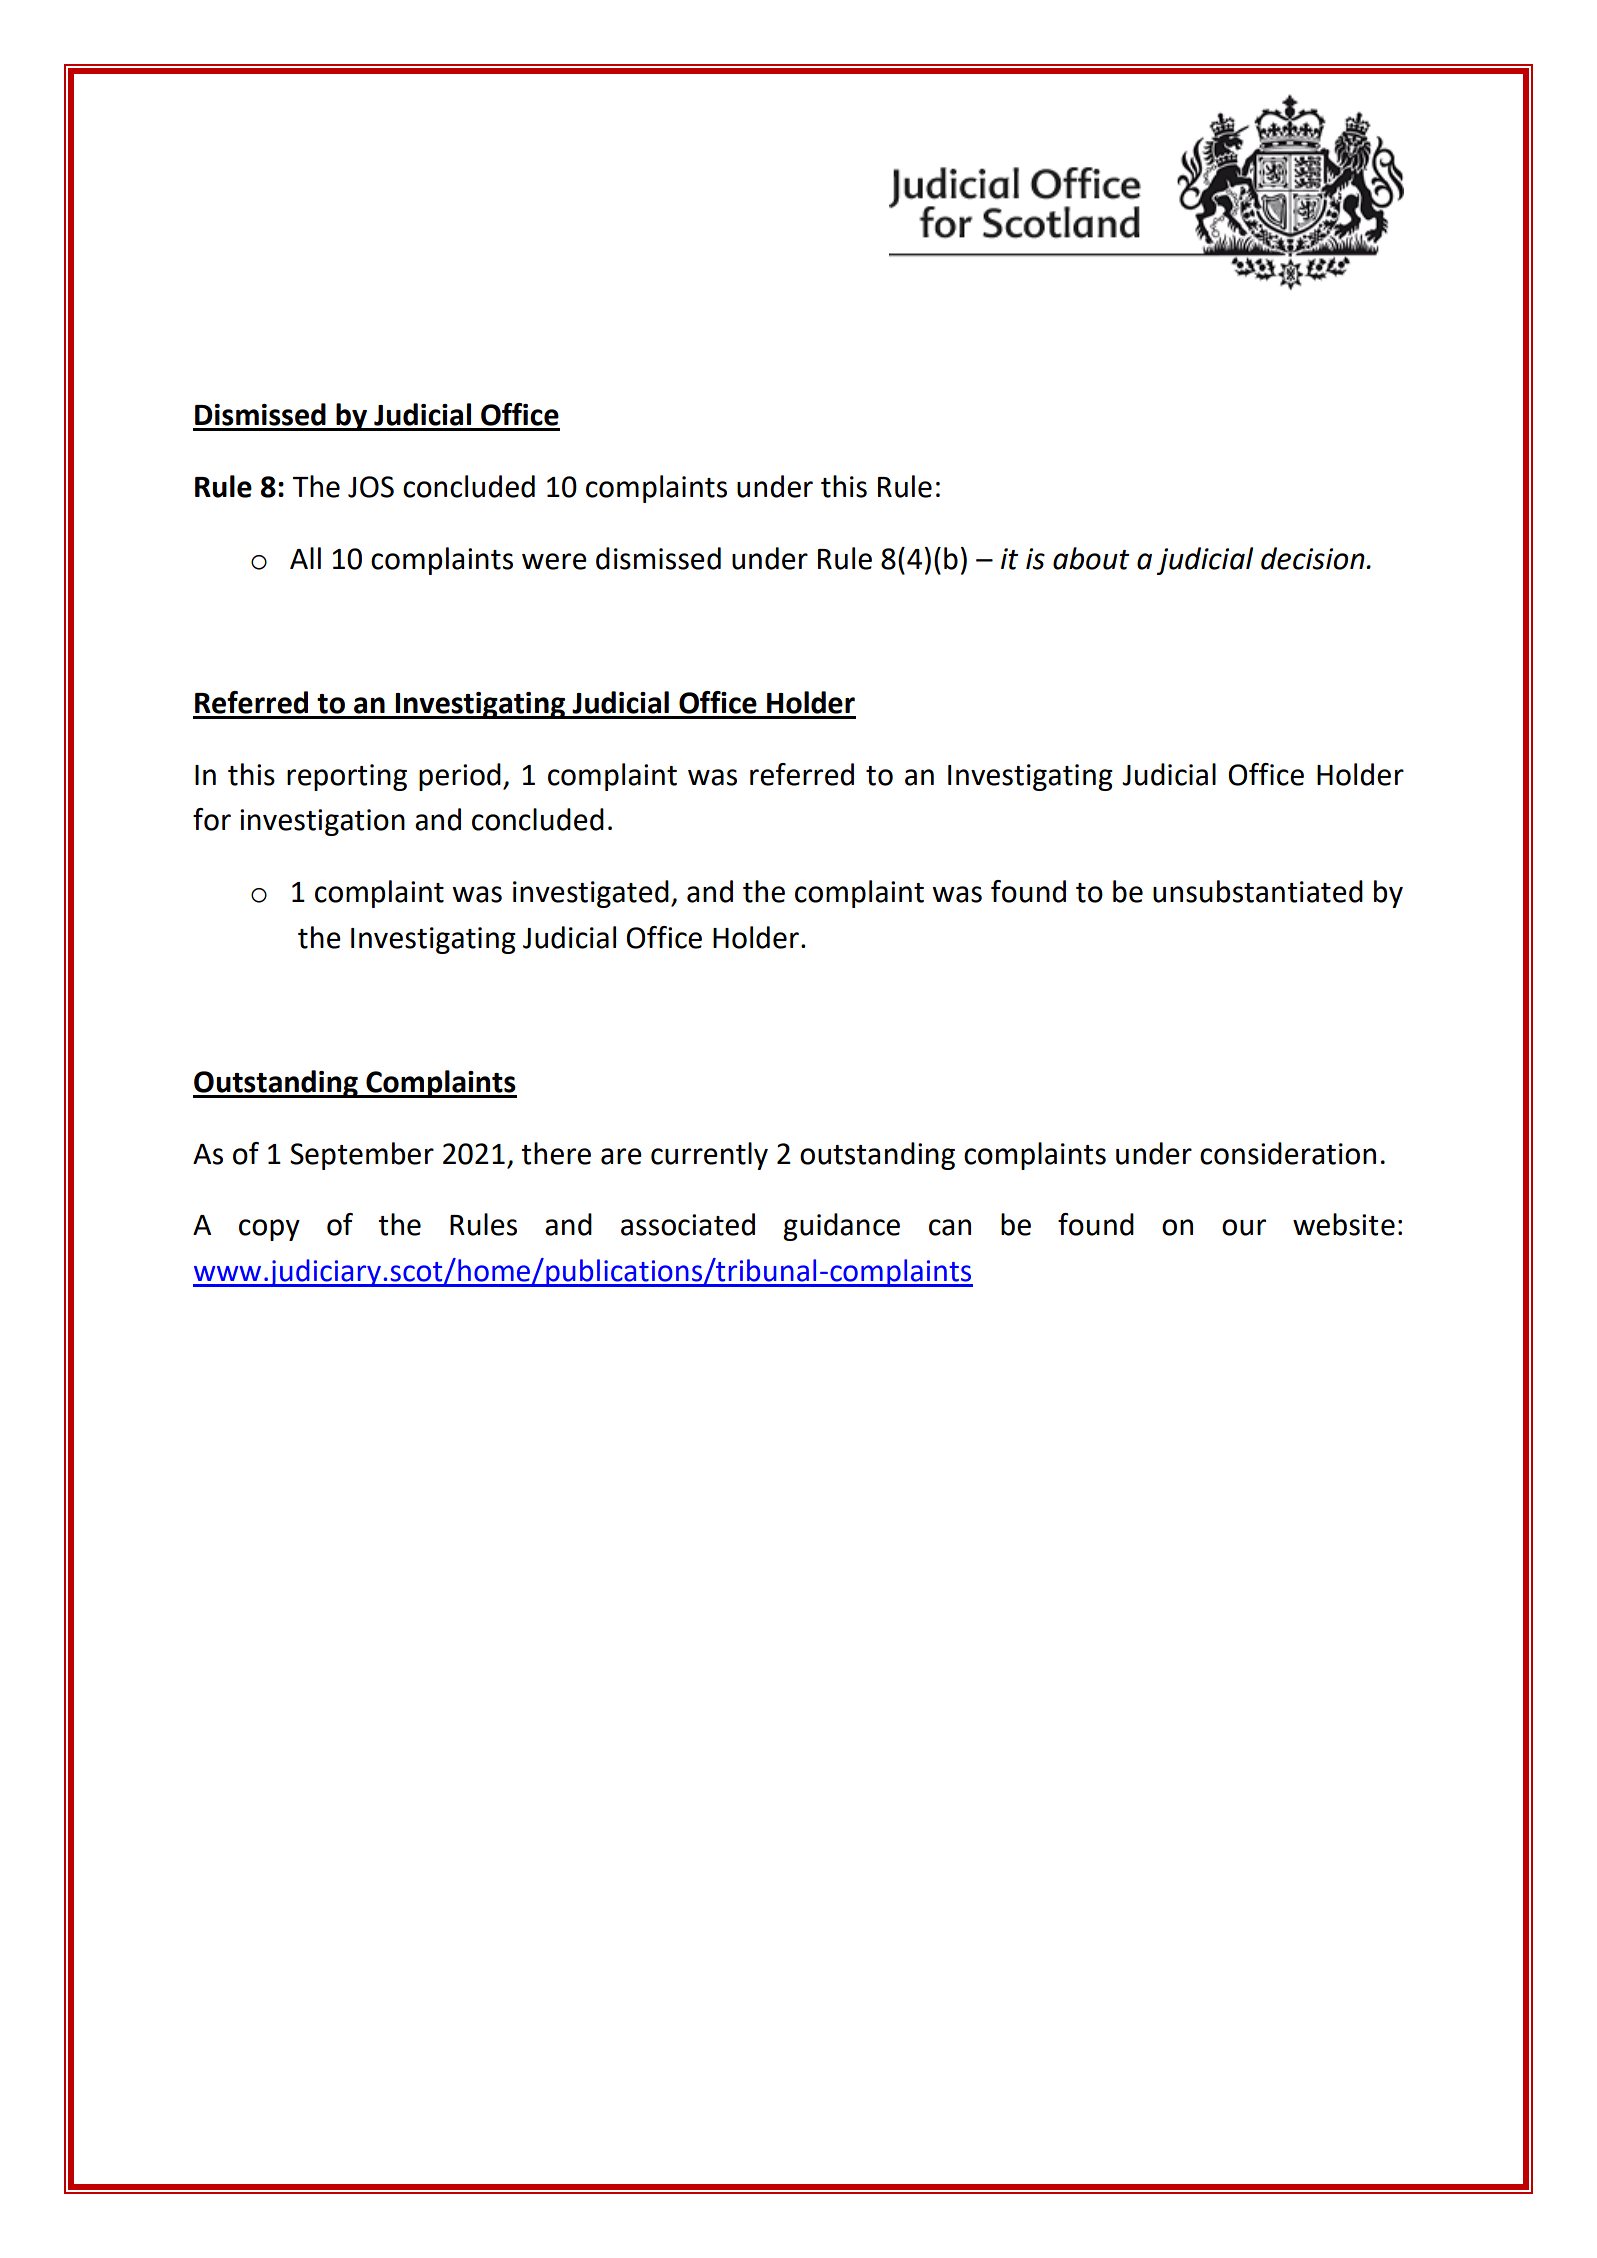  Describe the element at coordinates (460, 777) in the screenshot. I see `period` at that location.
